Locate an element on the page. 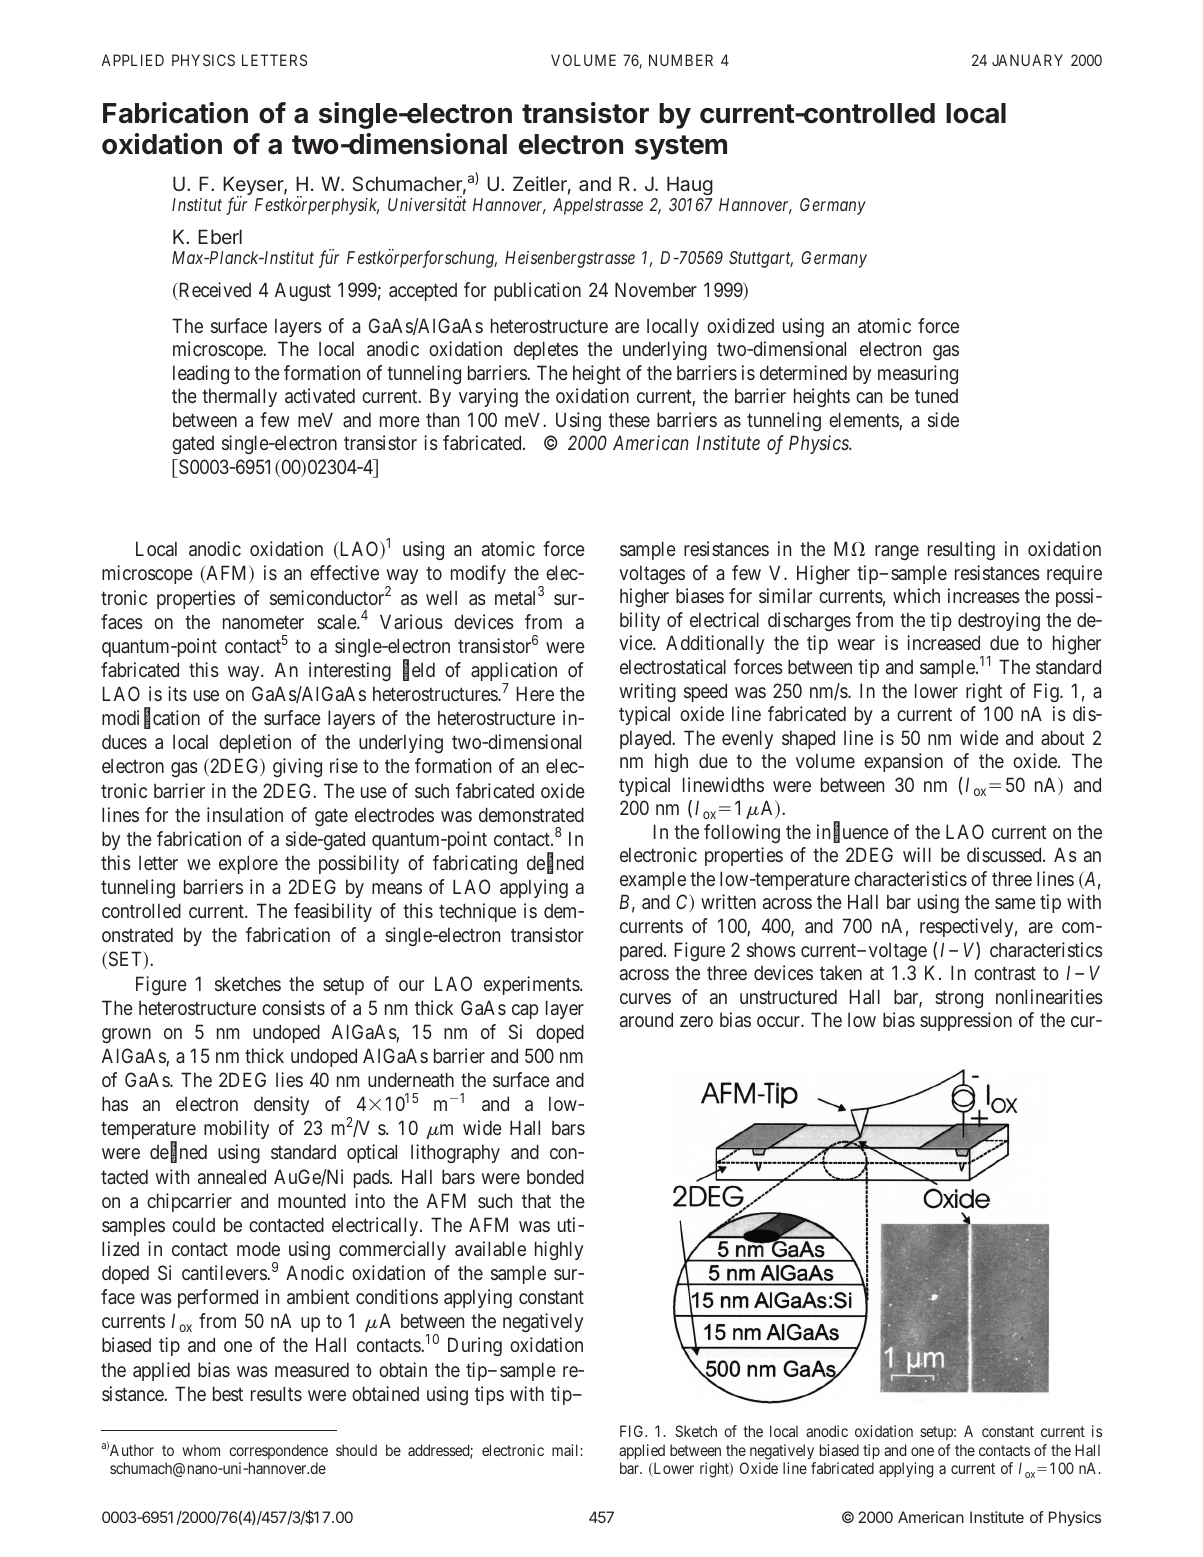 The height and width of the page is (1557, 1203). expansion is located at coordinates (903, 762).
